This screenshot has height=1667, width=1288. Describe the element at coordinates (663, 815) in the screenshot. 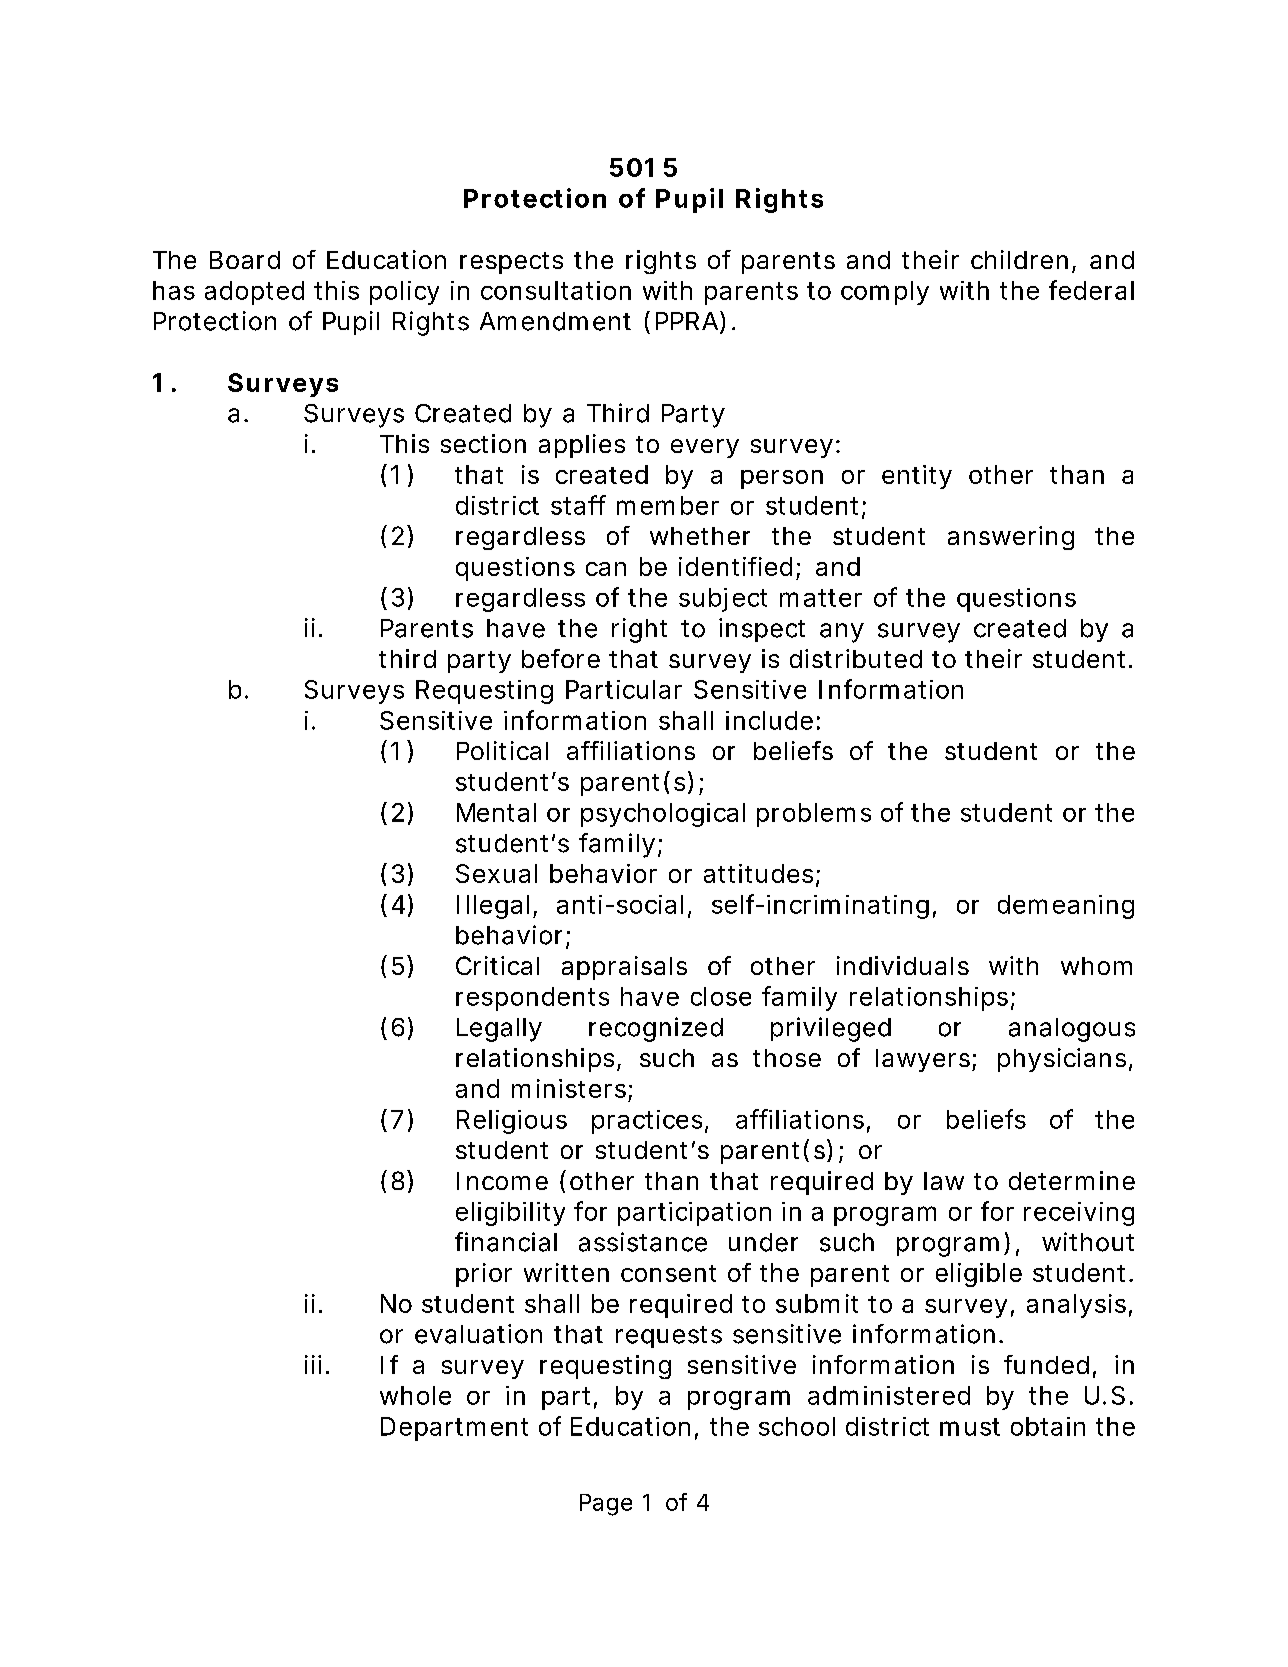

I see `psychological` at that location.
